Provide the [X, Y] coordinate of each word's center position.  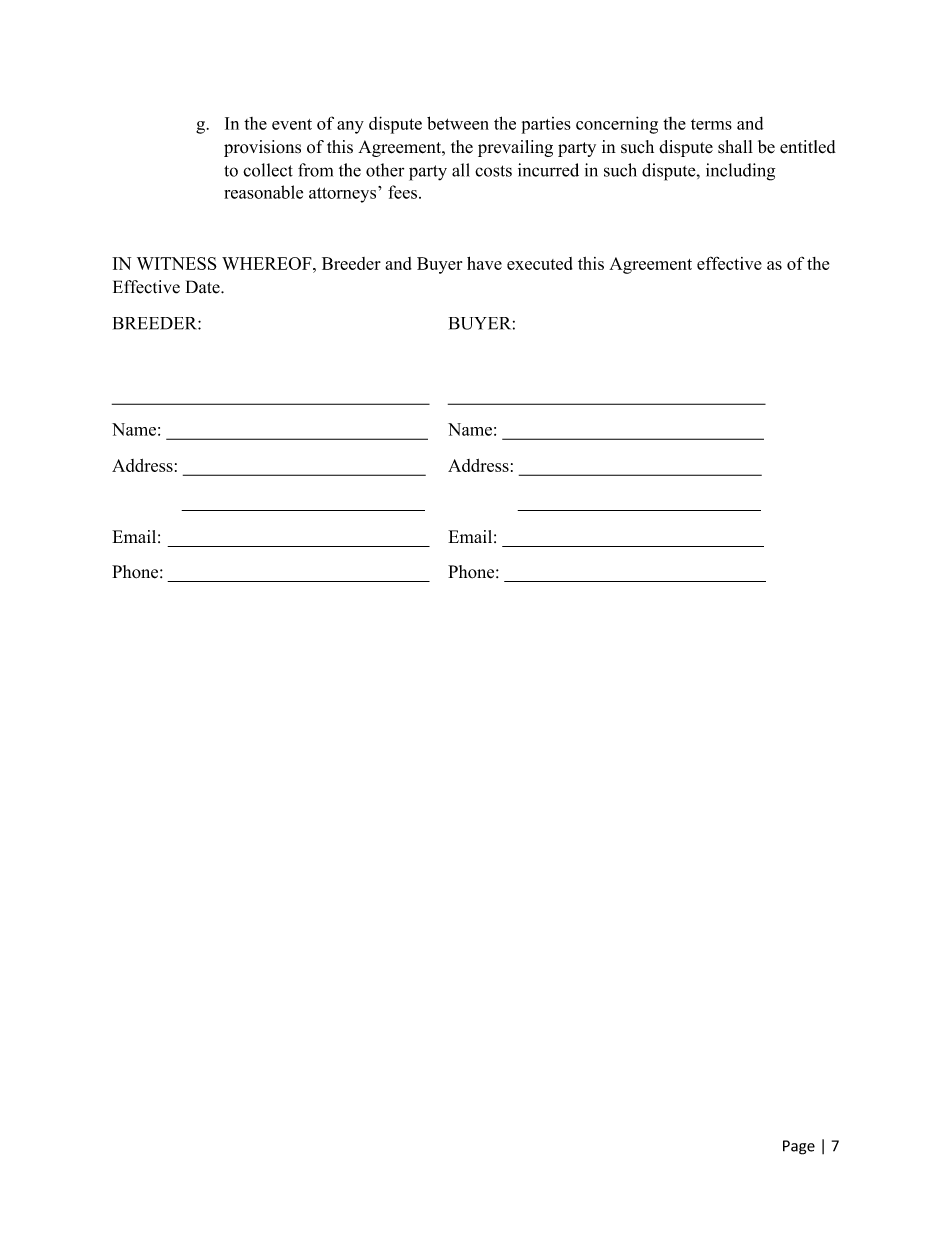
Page [799, 1147]
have [484, 263]
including [740, 172]
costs [493, 171]
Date [204, 287]
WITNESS [177, 263]
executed [540, 263]
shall [735, 147]
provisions [262, 148]
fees [402, 192]
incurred [548, 170]
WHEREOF [268, 263]
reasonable [263, 192]
